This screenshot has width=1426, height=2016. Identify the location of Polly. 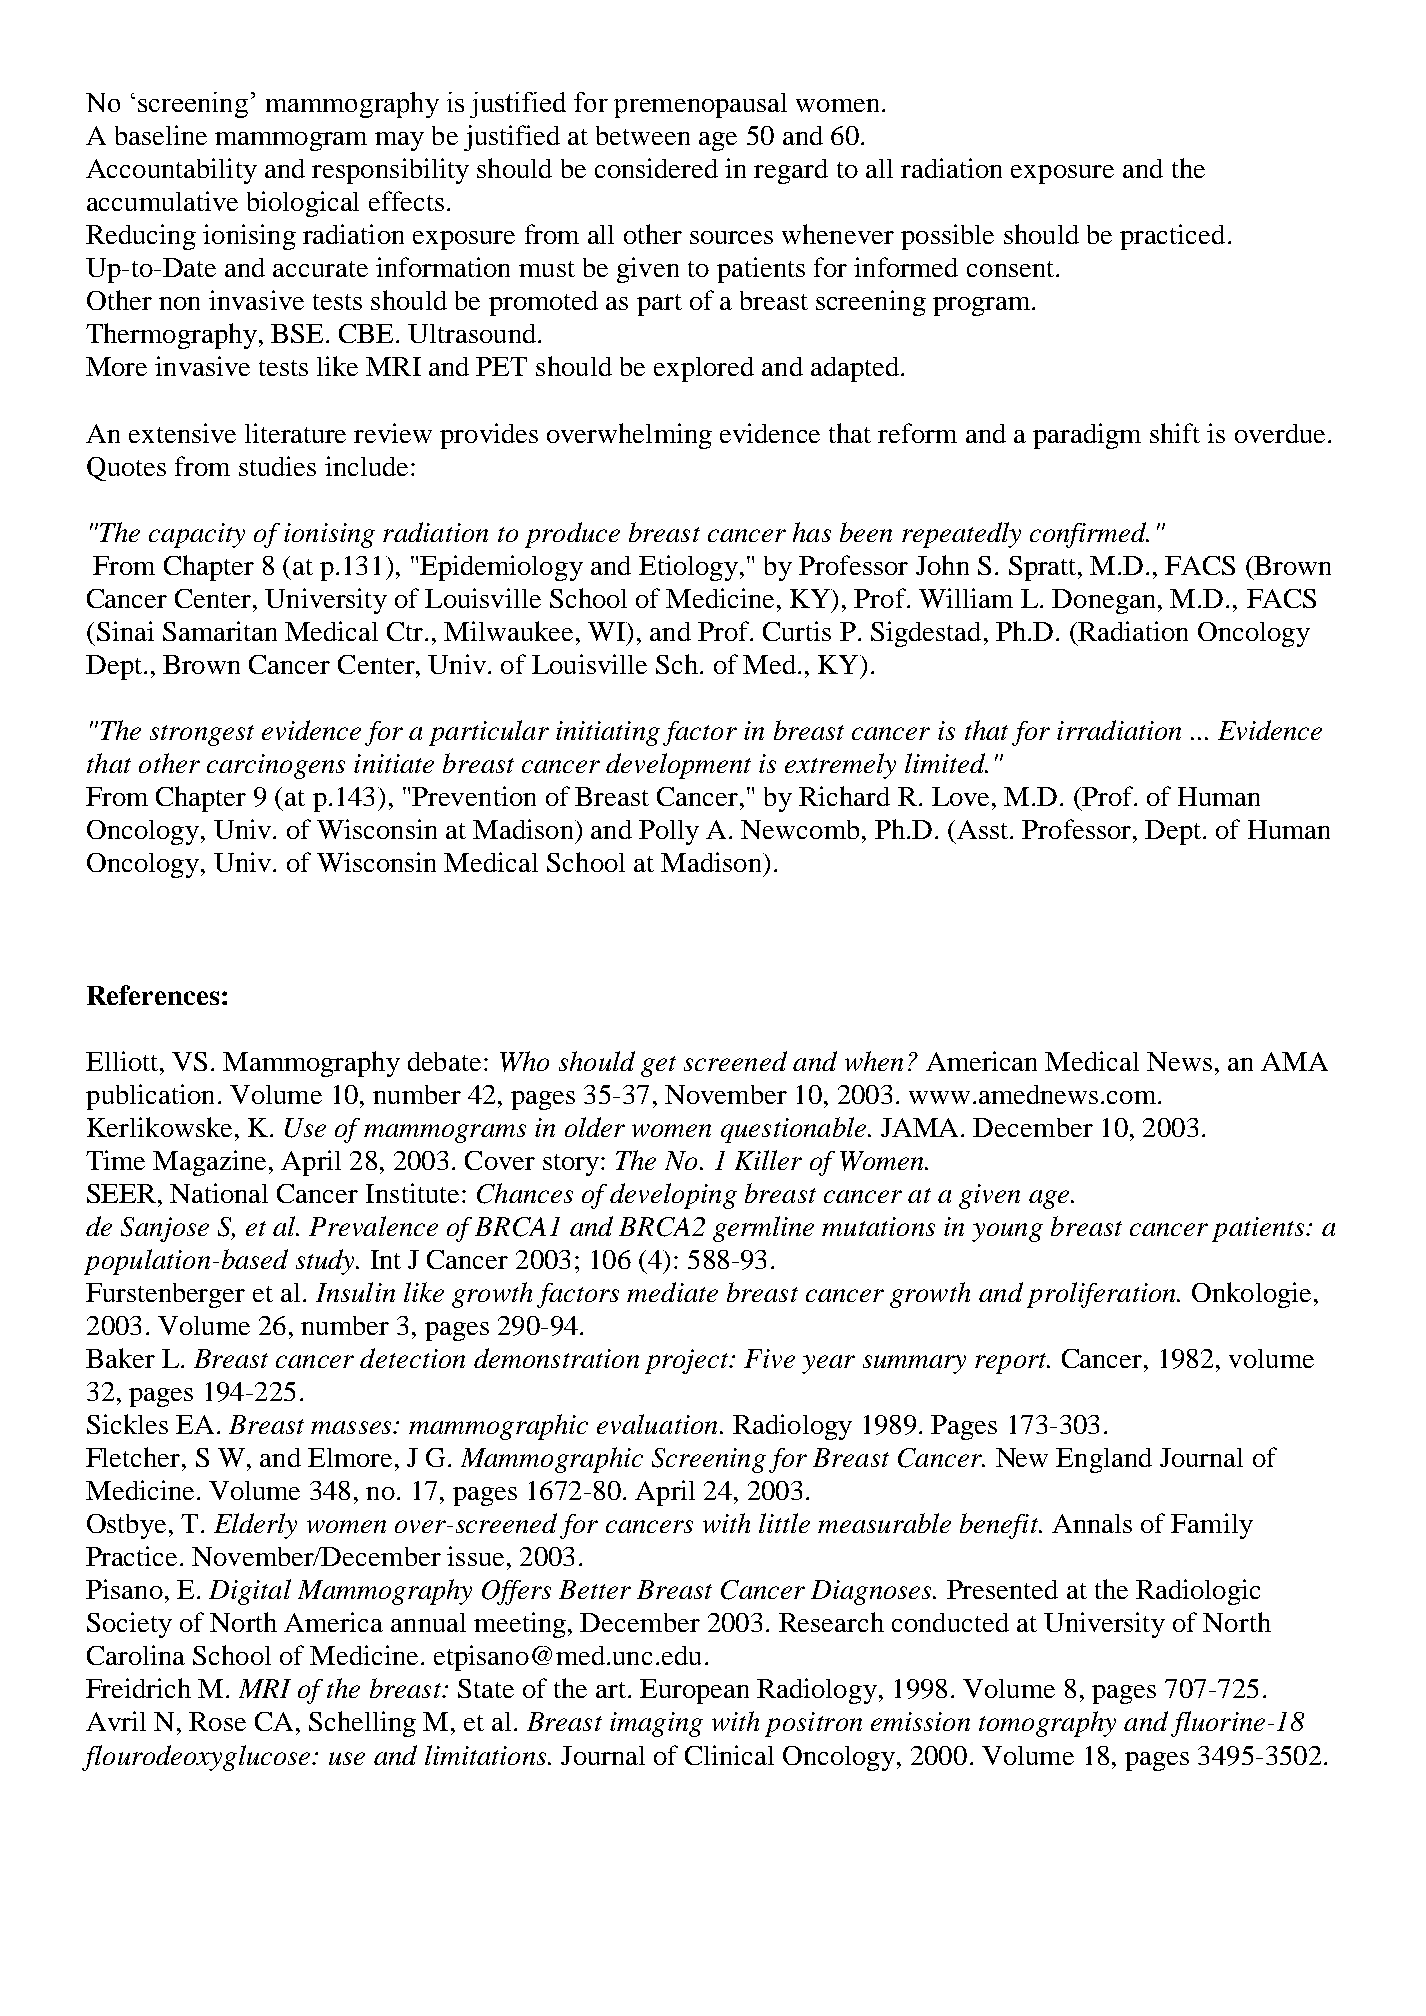
(669, 832).
